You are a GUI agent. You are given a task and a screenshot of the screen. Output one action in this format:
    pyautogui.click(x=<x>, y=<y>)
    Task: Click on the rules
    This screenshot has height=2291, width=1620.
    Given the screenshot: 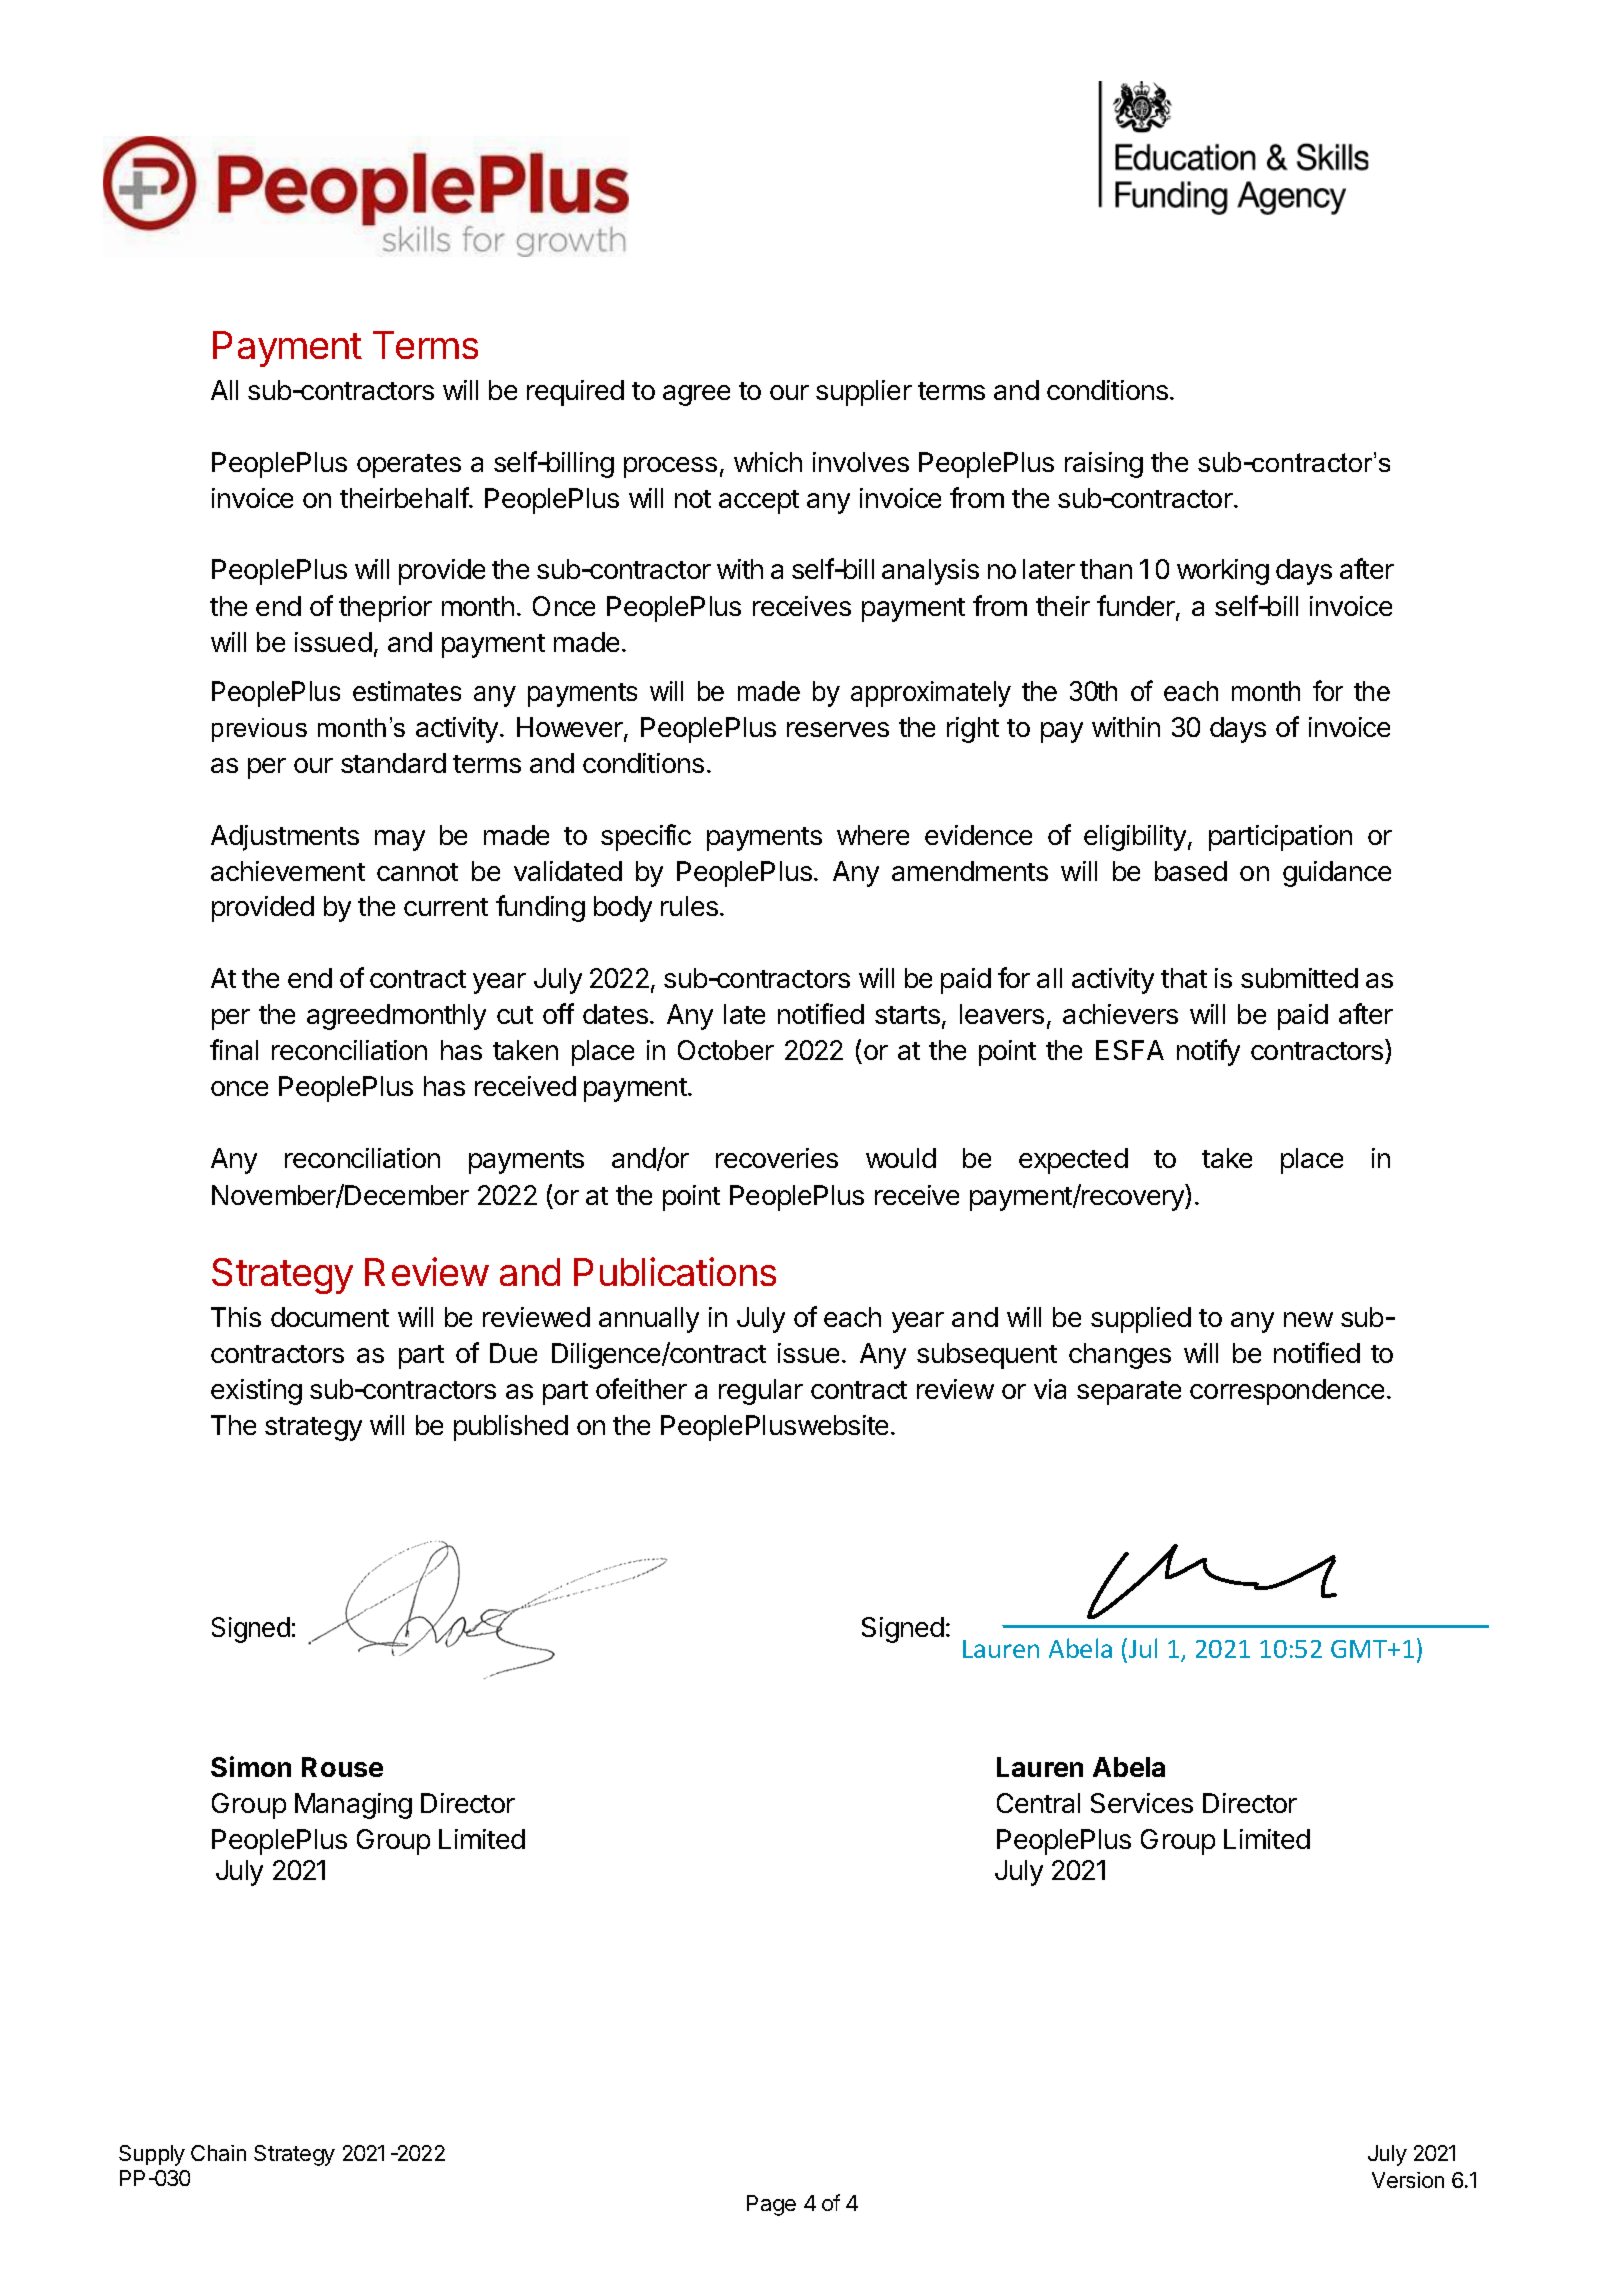 What is the action you would take?
    pyautogui.click(x=689, y=906)
